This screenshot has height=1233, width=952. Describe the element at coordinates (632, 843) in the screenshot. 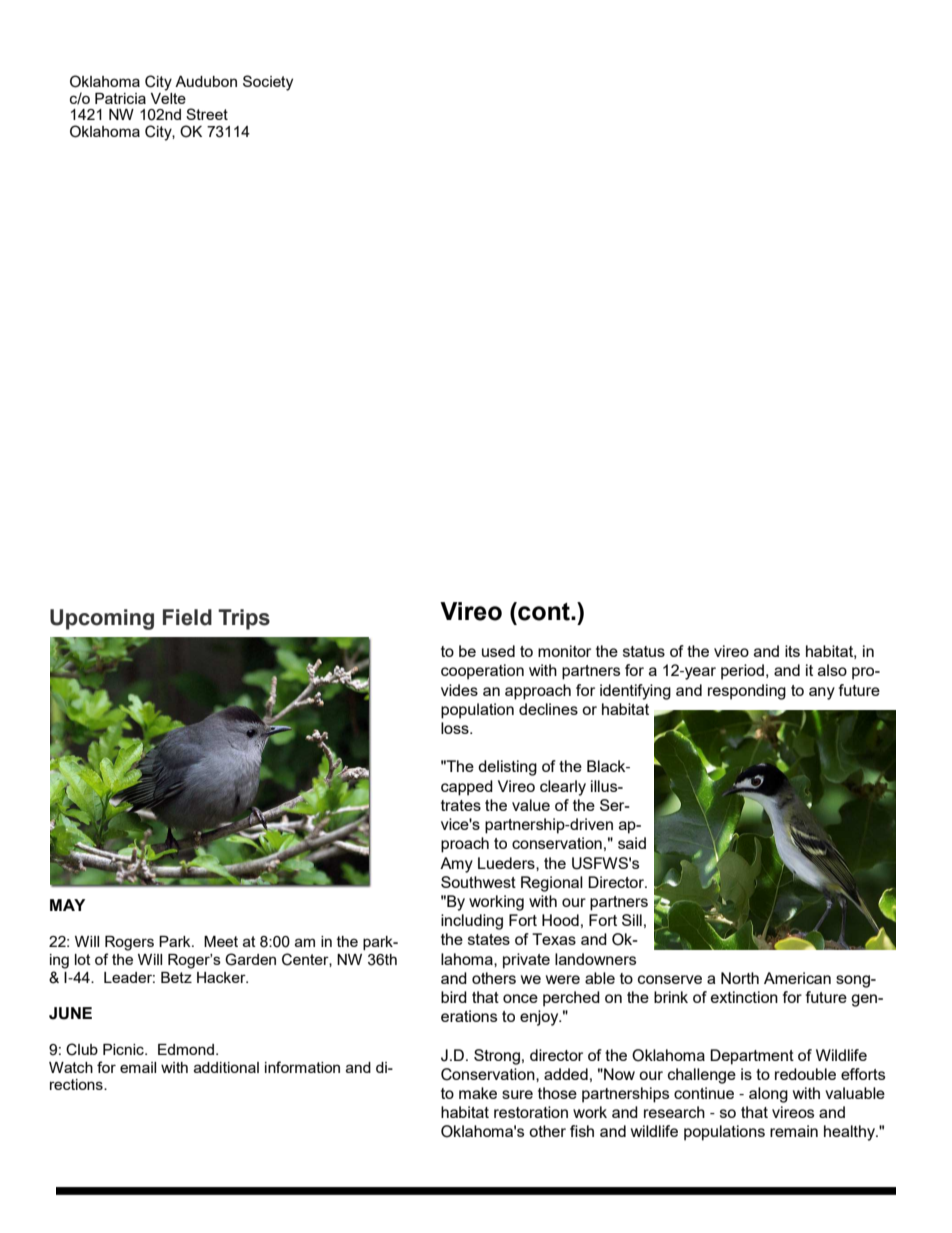

I see `said` at that location.
